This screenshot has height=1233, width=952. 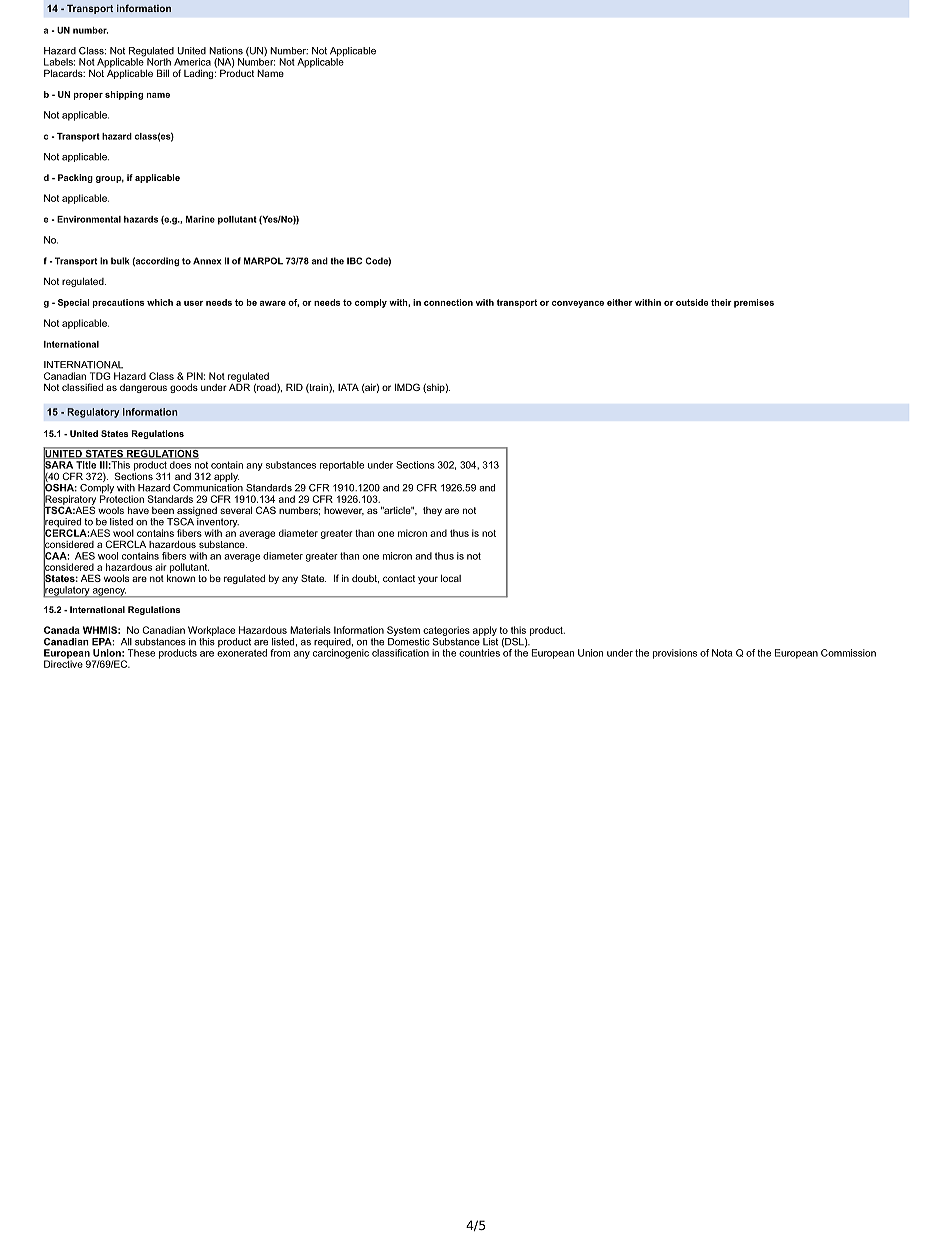 What do you see at coordinates (226, 51) in the screenshot?
I see `Nations` at bounding box center [226, 51].
